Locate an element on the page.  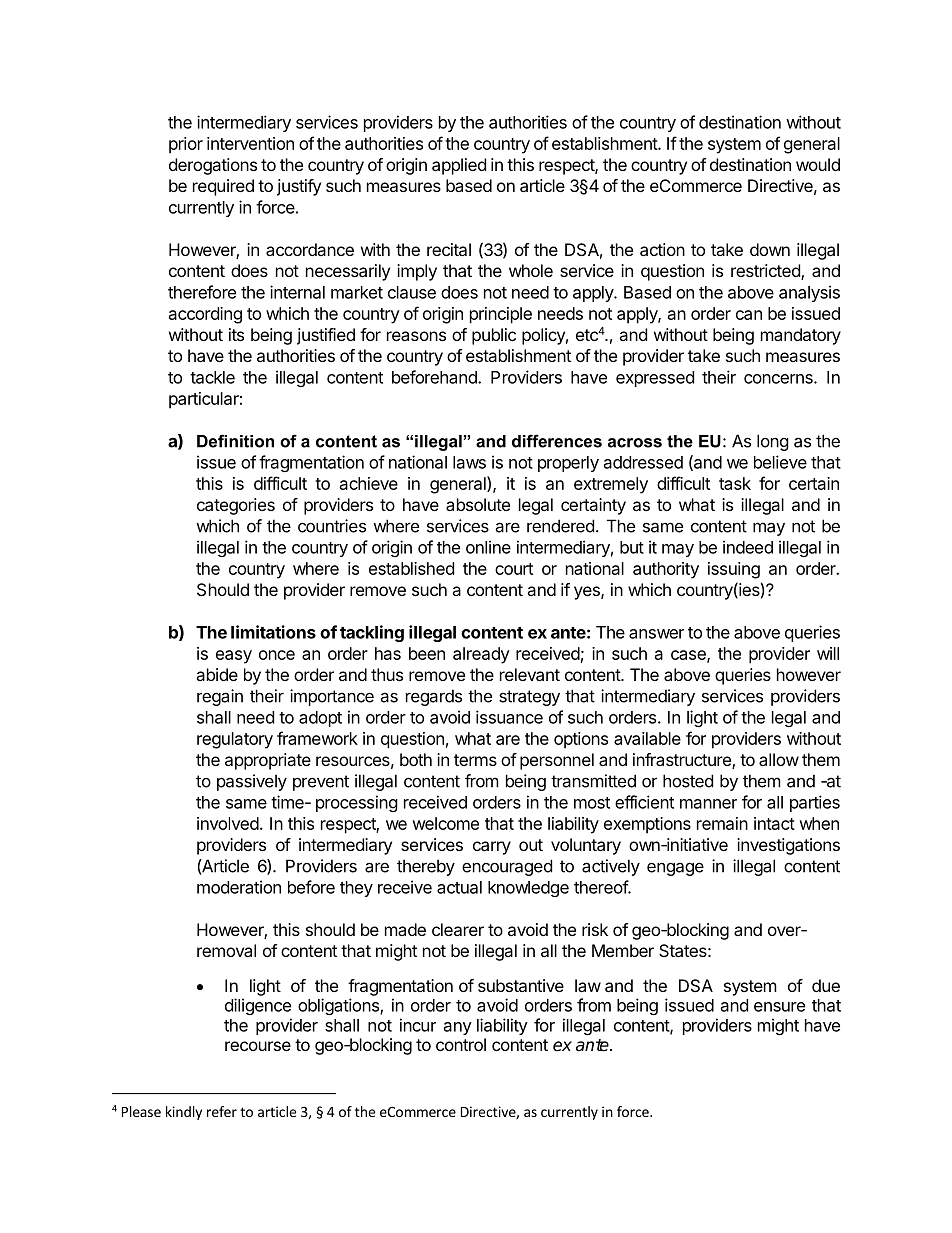
easy is located at coordinates (234, 657).
